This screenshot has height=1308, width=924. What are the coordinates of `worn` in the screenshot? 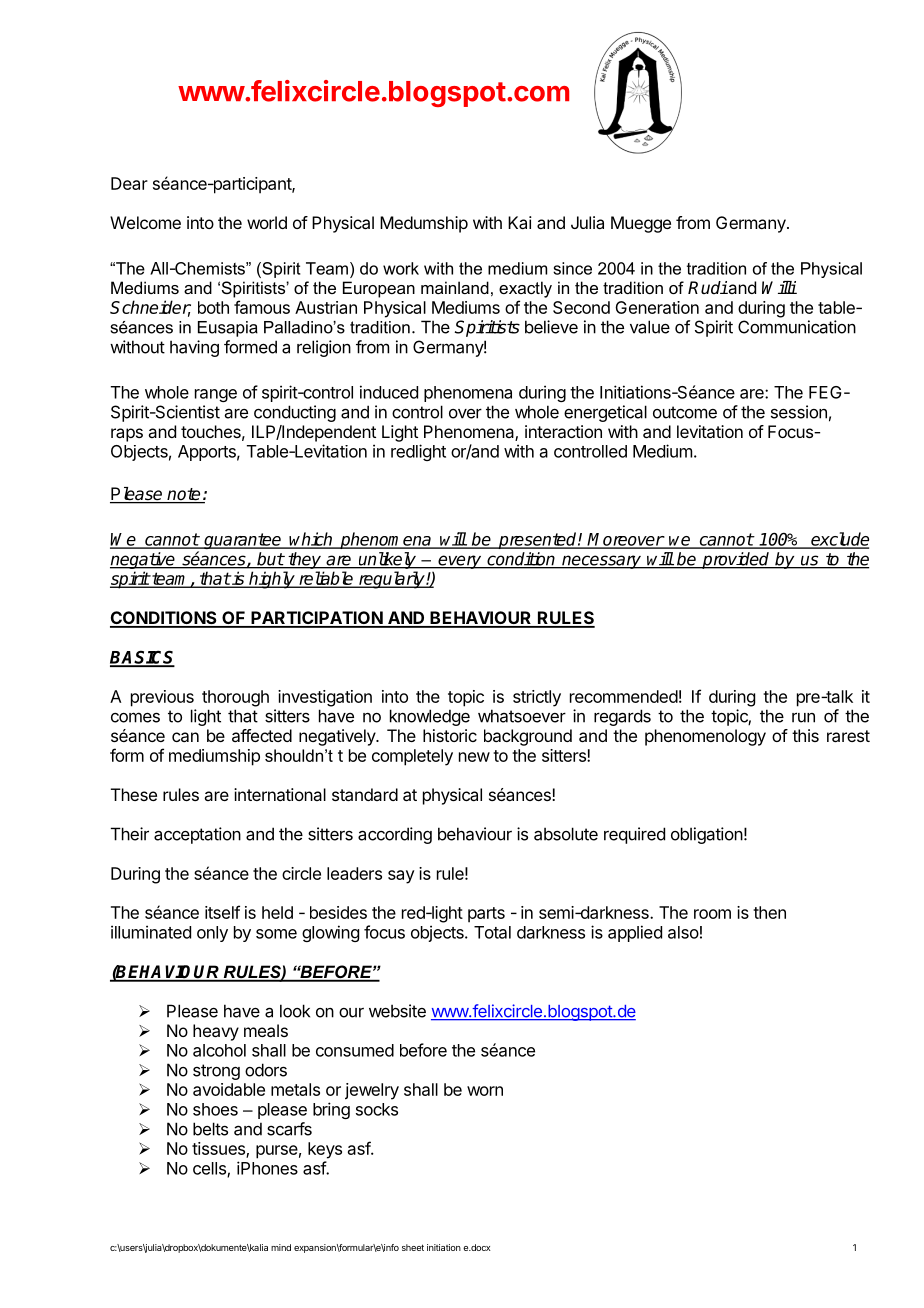 It's located at (485, 1091).
